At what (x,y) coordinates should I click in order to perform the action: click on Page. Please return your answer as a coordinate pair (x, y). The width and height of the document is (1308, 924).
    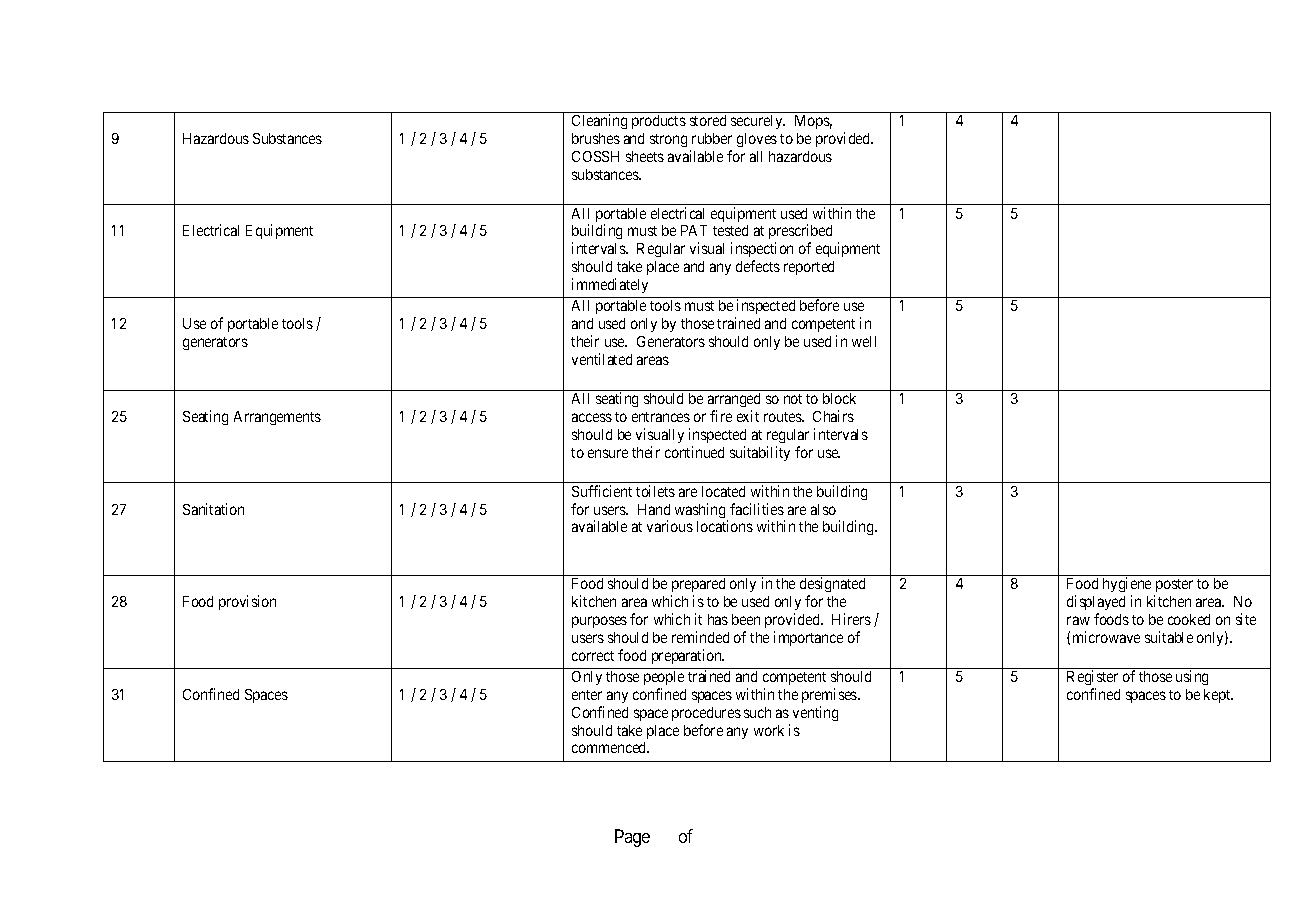
    Looking at the image, I should click on (632, 838).
